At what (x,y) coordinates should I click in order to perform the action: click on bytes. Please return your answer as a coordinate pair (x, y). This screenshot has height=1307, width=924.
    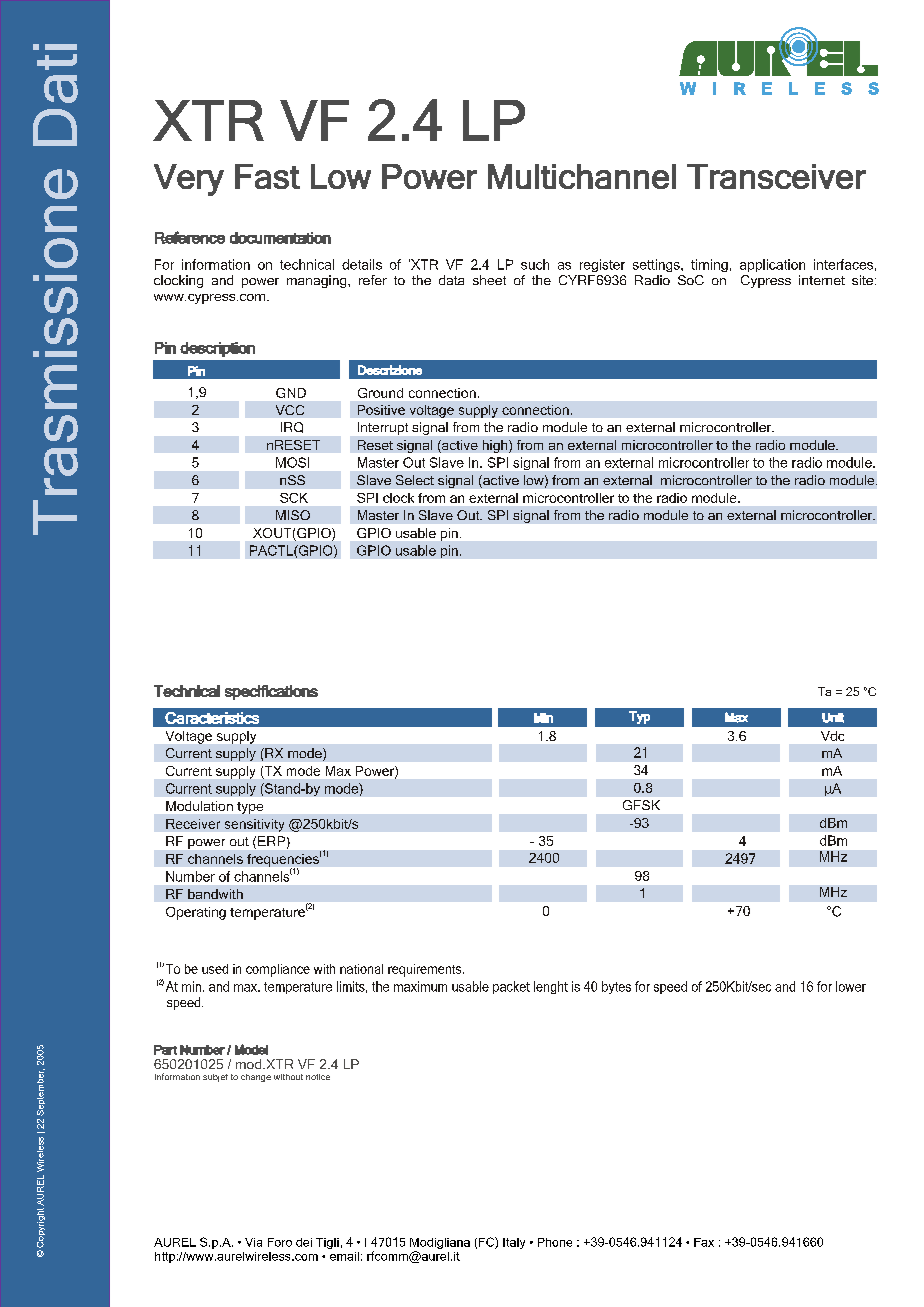
    Looking at the image, I should click on (616, 987).
